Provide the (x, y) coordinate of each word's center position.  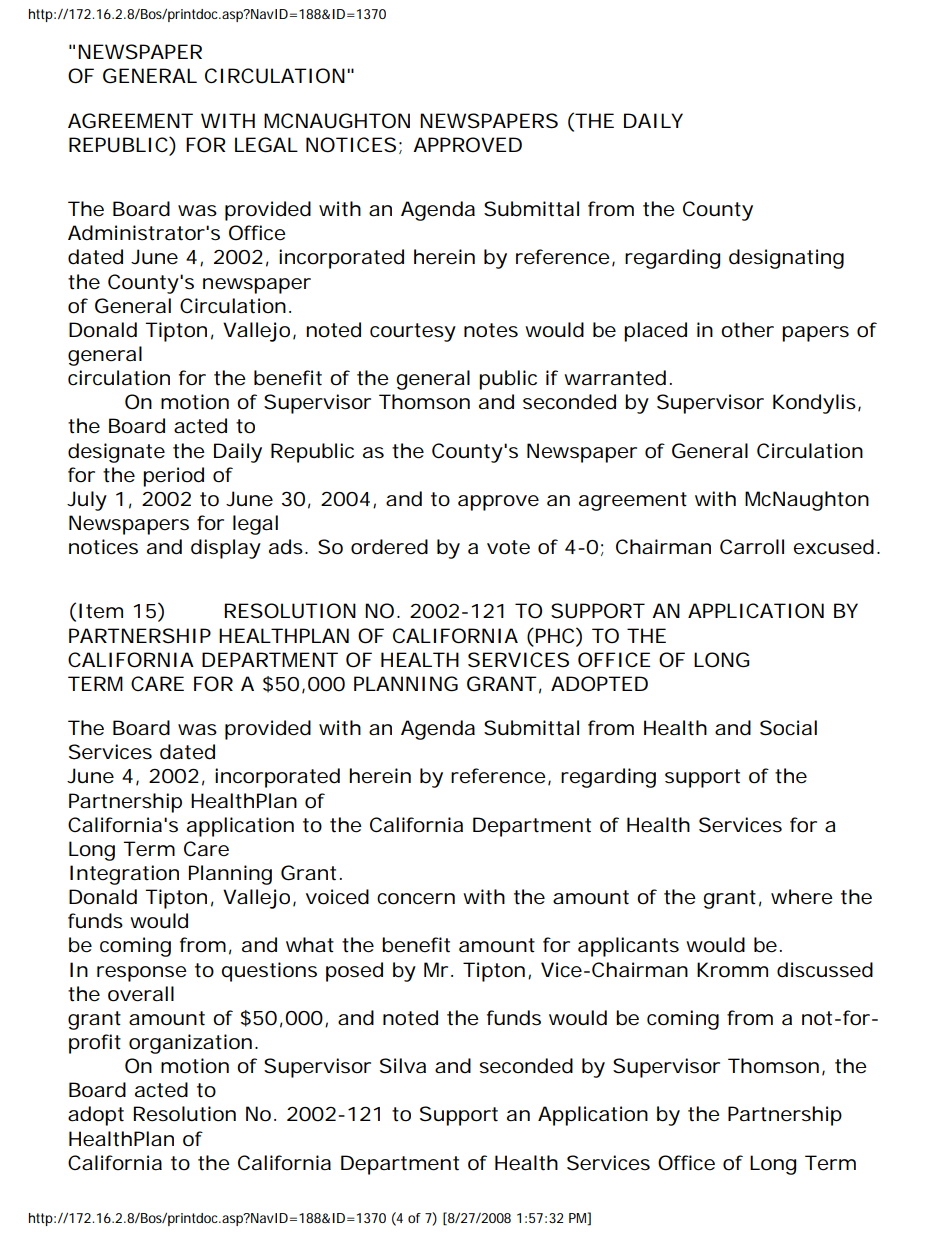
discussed (825, 970)
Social (788, 728)
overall (141, 994)
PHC (556, 635)
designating (786, 259)
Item (101, 611)
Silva (403, 1066)
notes (491, 330)
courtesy (413, 332)
